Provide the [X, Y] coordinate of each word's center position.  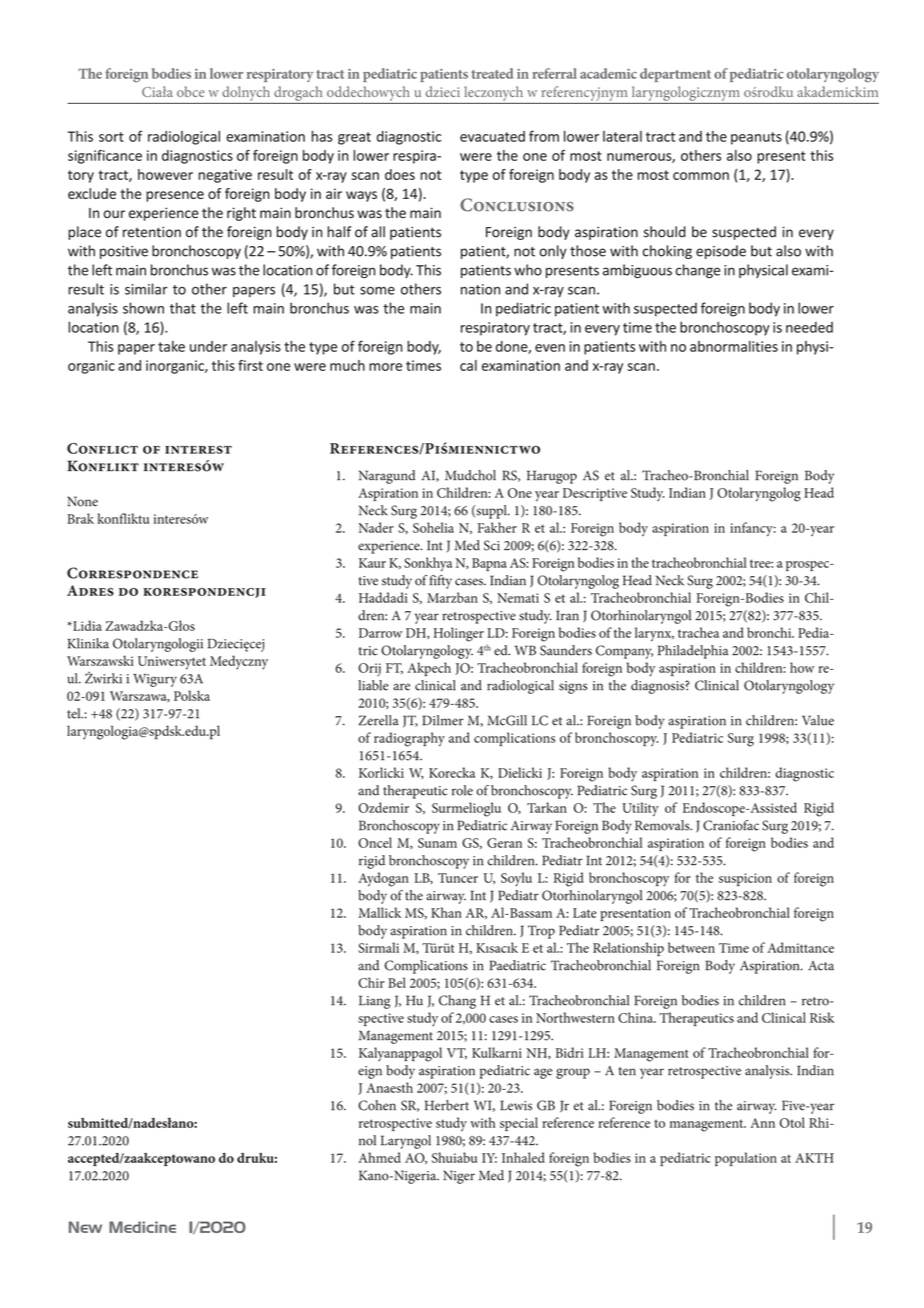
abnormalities [734, 346]
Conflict [102, 448]
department [675, 75]
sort [111, 137]
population [746, 1159]
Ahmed [379, 1157]
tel [75, 713]
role [462, 790]
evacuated [492, 136]
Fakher [497, 527]
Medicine [142, 1227]
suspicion [745, 879]
